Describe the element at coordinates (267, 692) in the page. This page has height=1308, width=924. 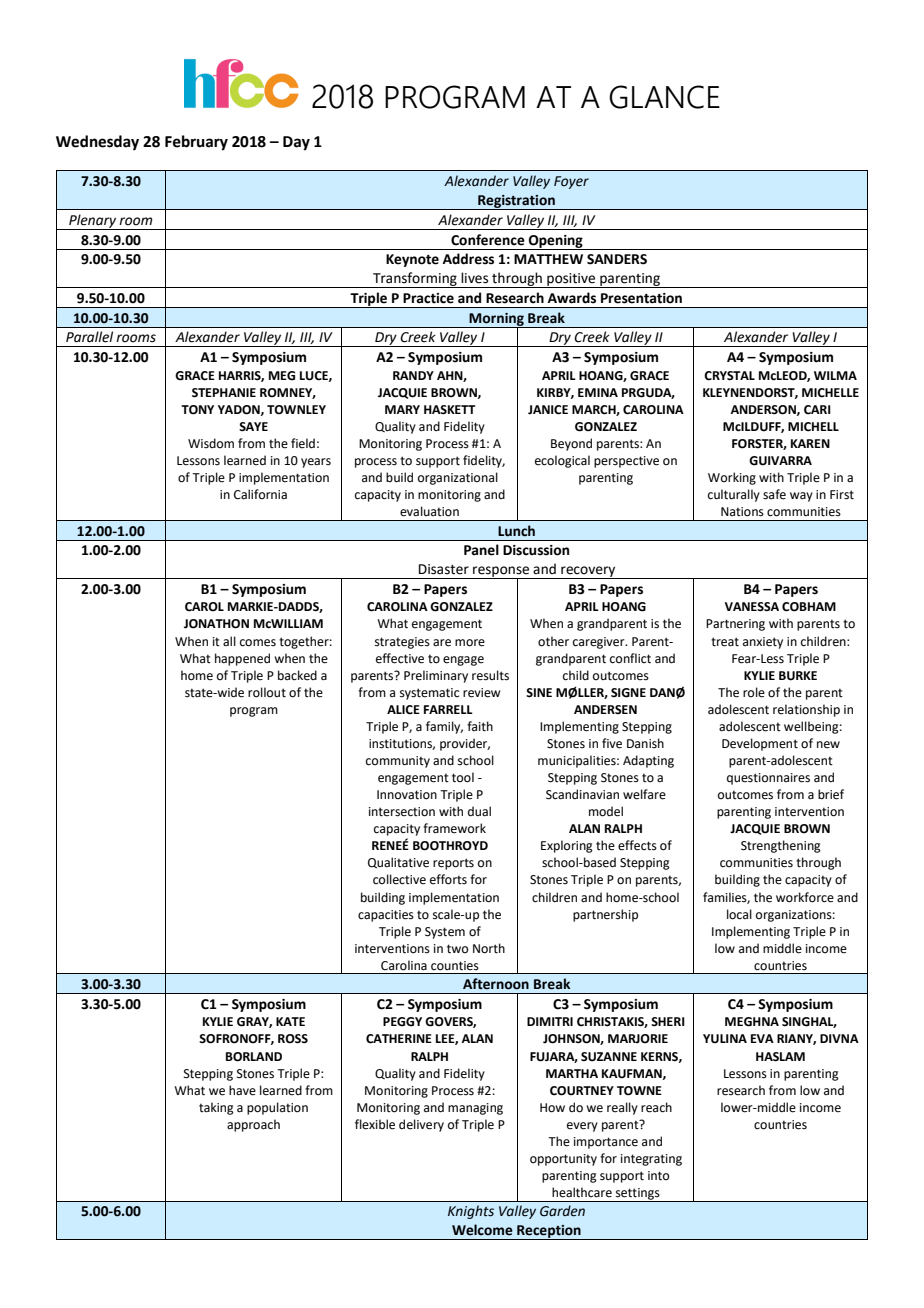
I see `rollout` at that location.
